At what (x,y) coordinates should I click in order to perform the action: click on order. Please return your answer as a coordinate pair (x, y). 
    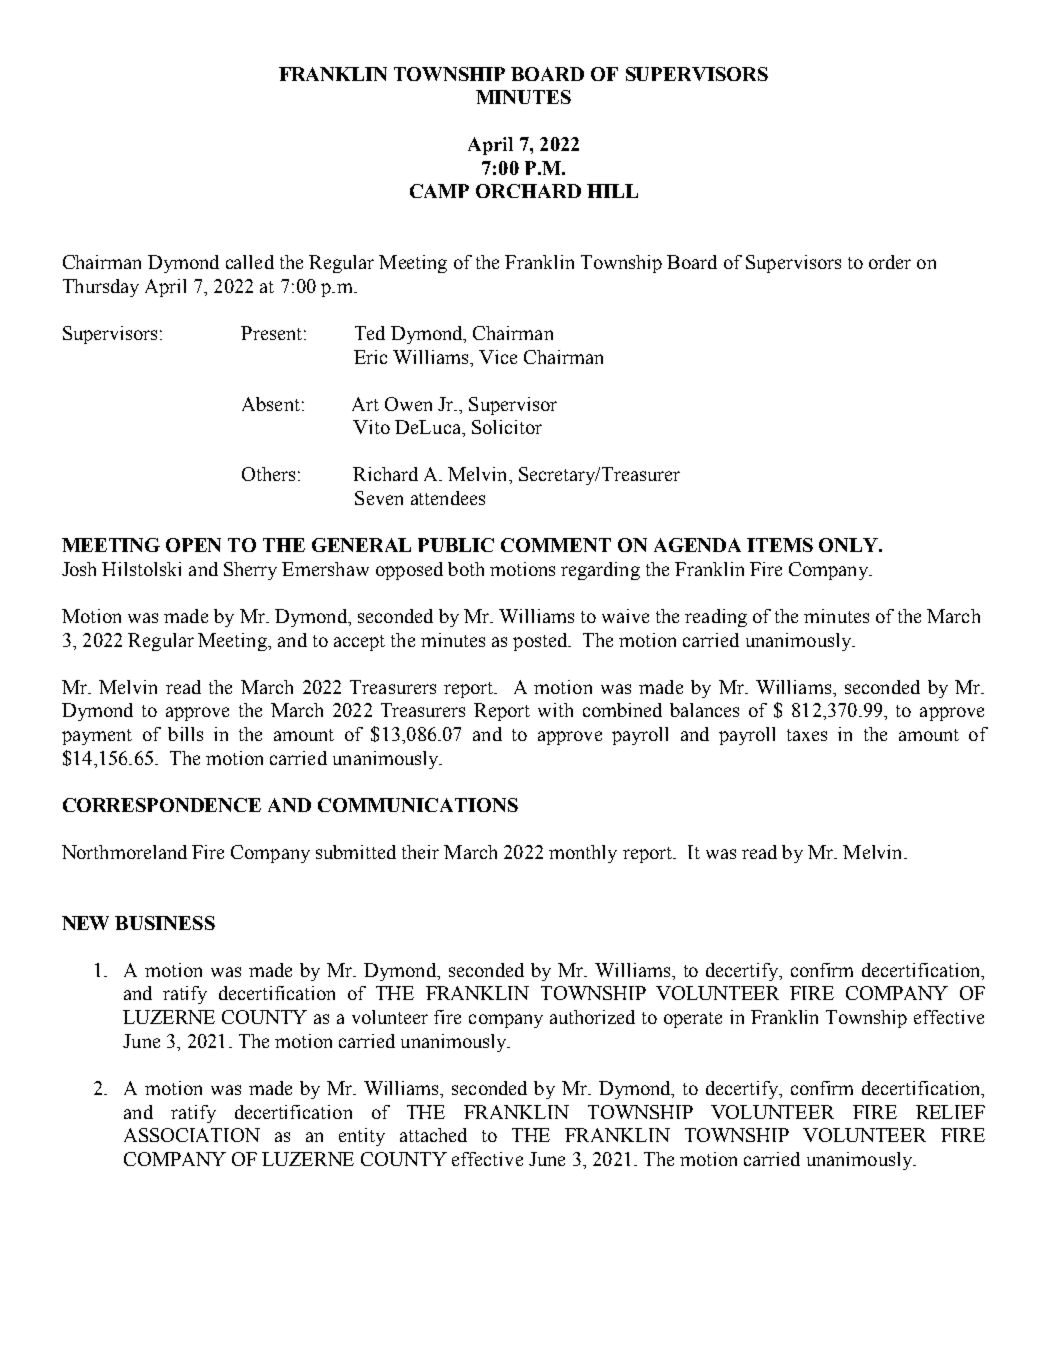
    Looking at the image, I should click on (890, 262).
